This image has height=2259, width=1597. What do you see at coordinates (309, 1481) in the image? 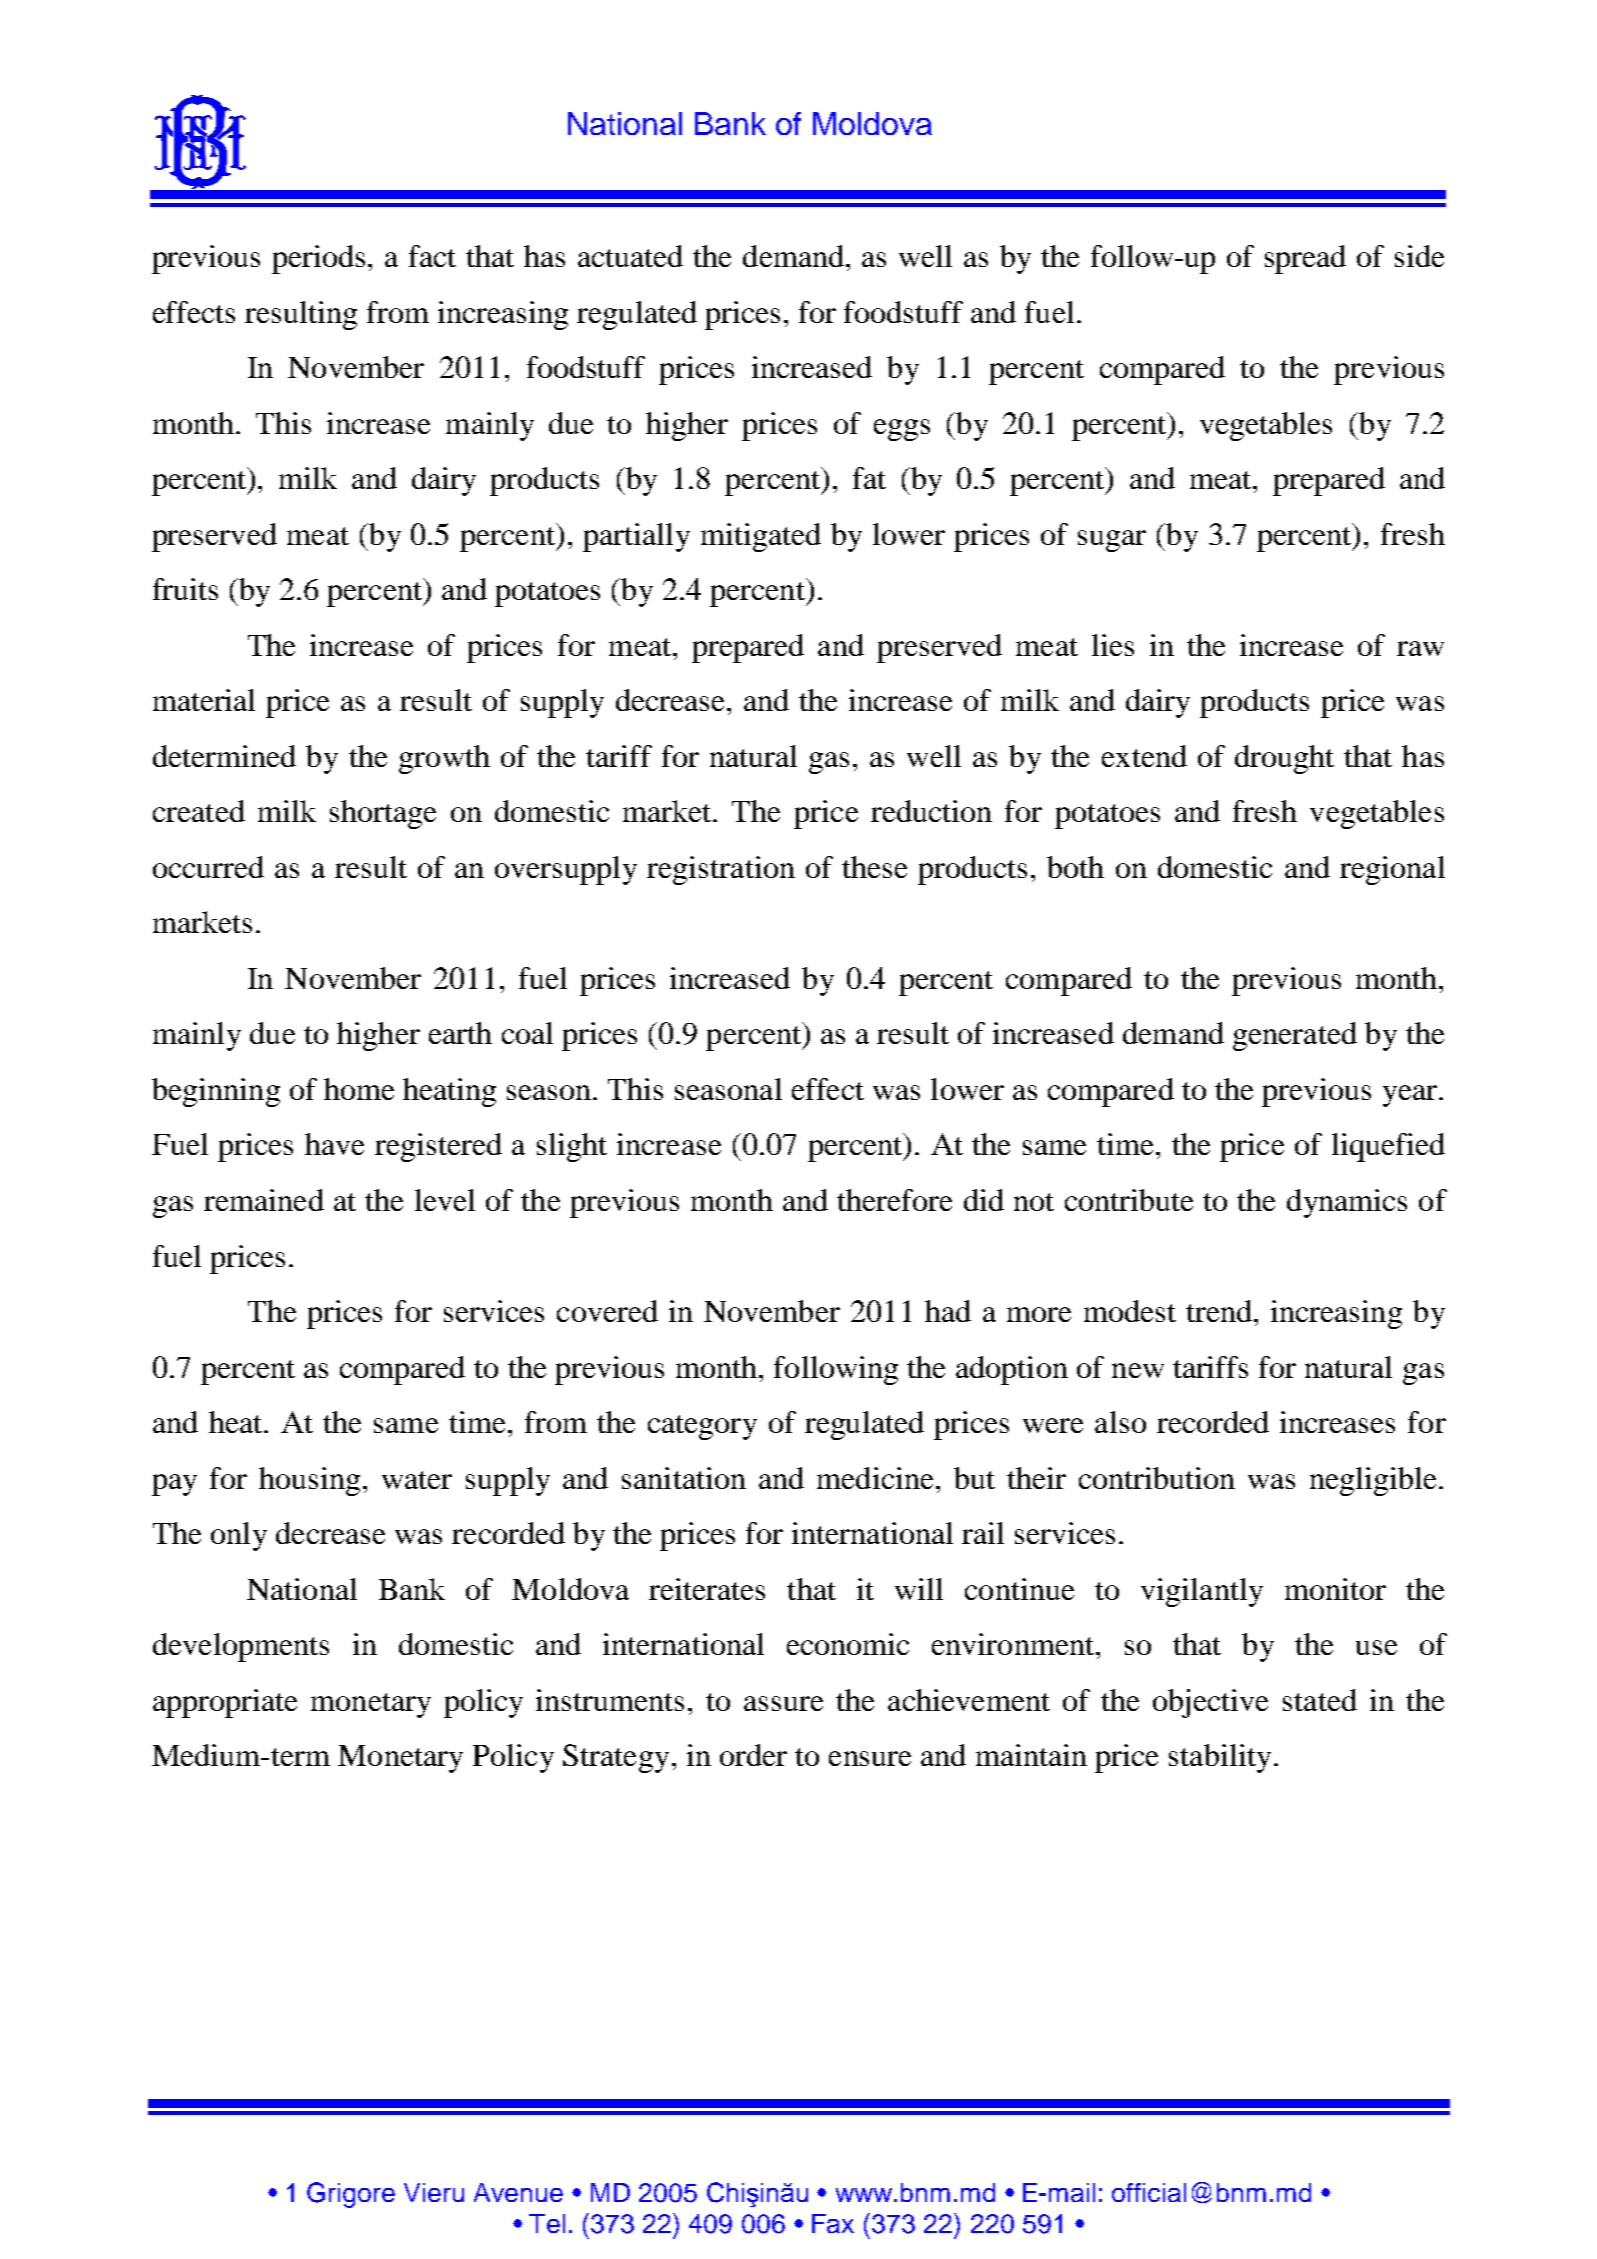
I see `housing` at bounding box center [309, 1481].
